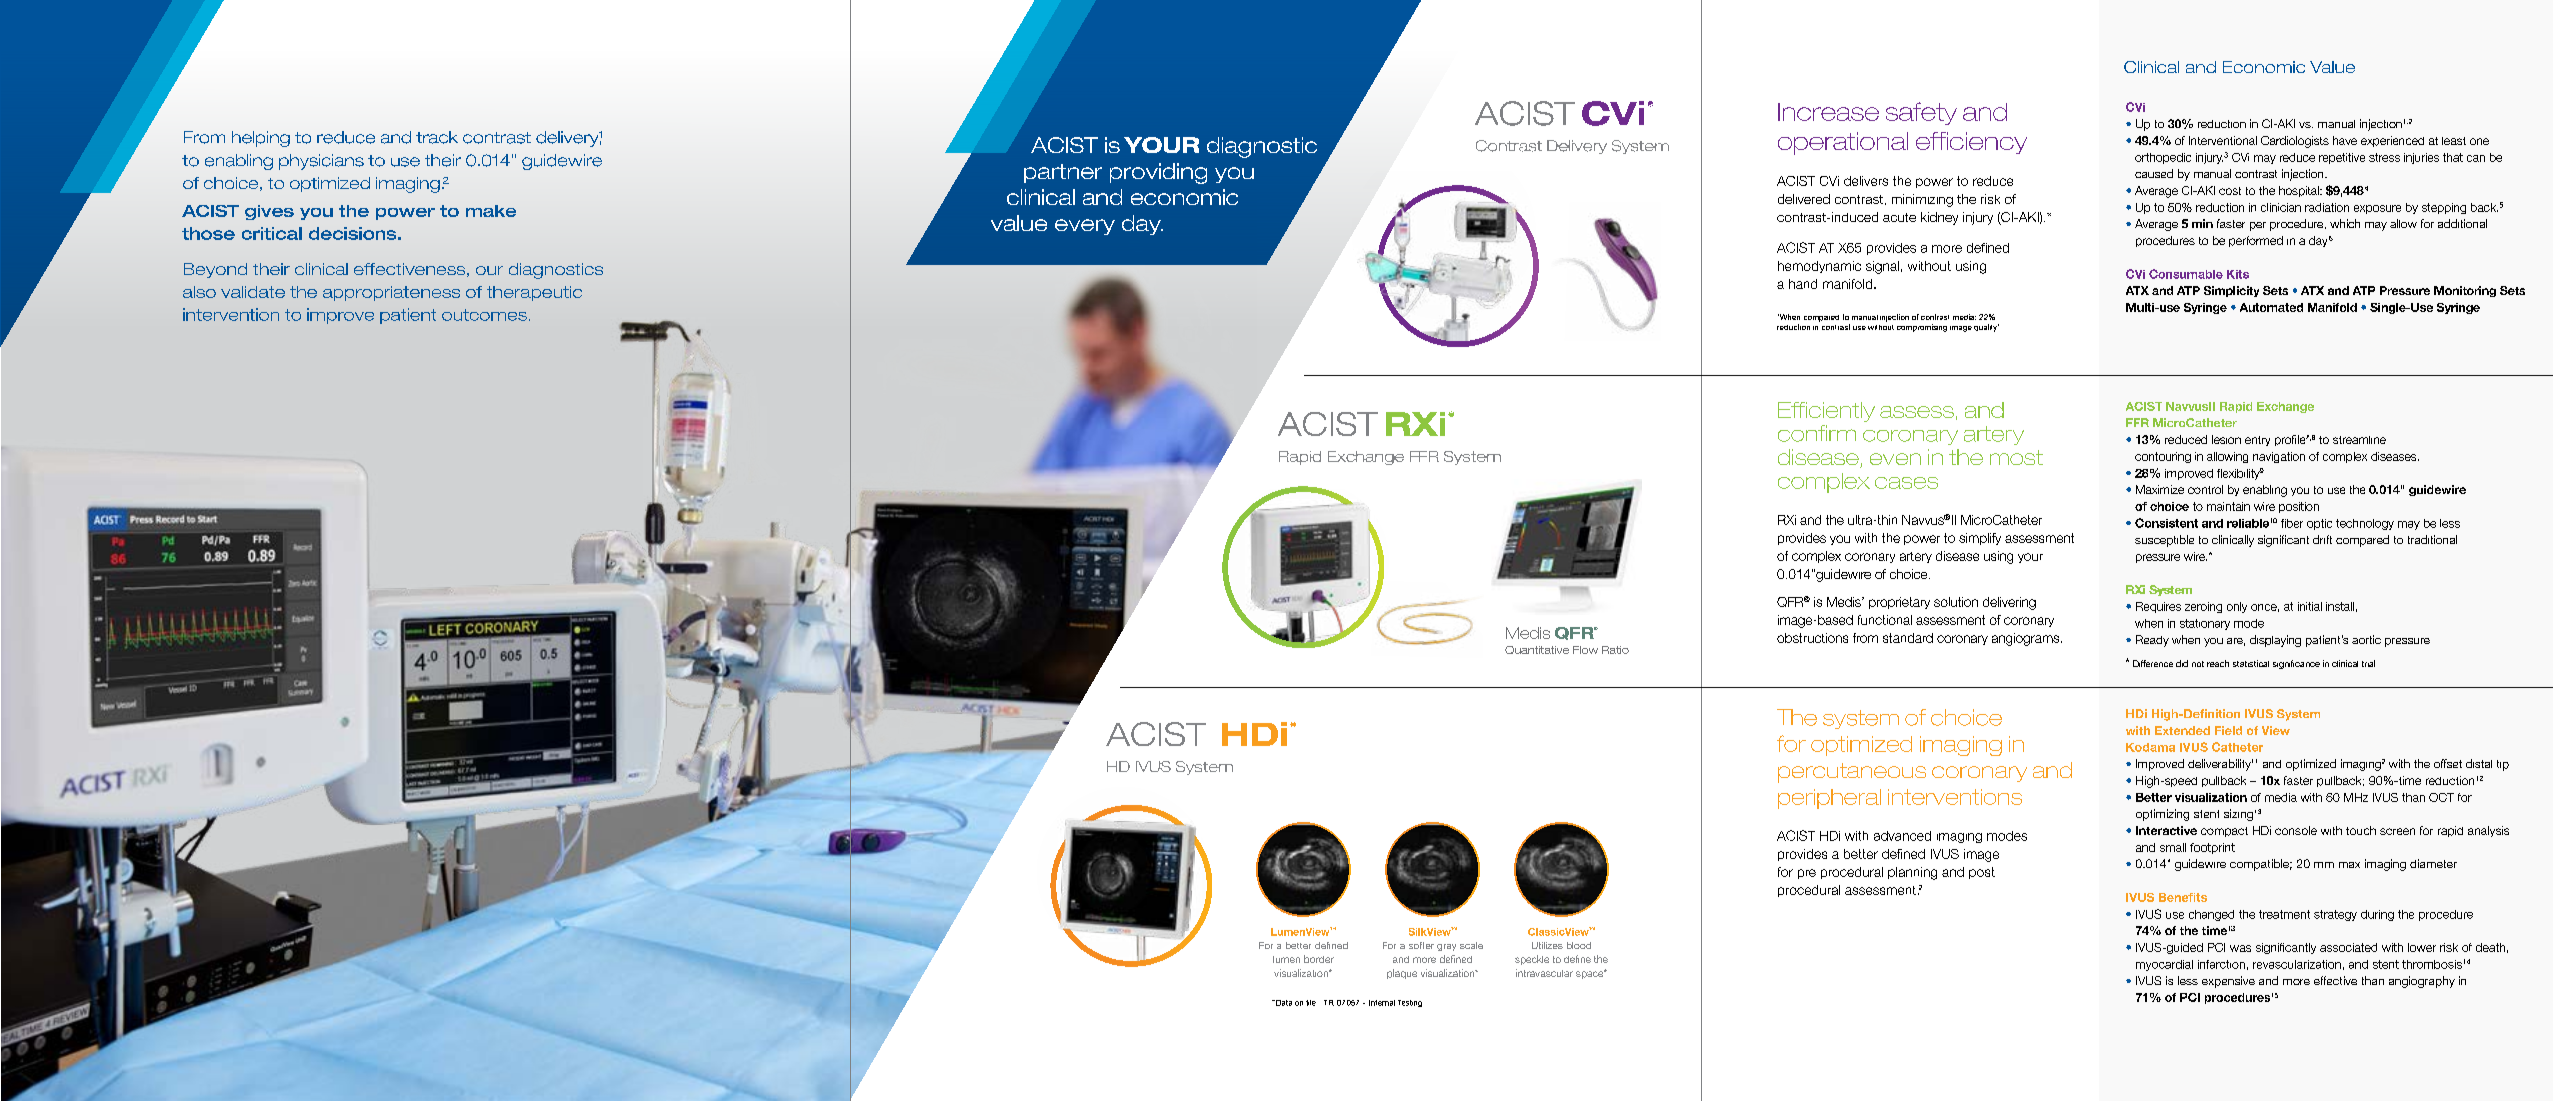 The width and height of the page is (2553, 1101). What do you see at coordinates (1158, 173) in the page?
I see `providing` at bounding box center [1158, 173].
